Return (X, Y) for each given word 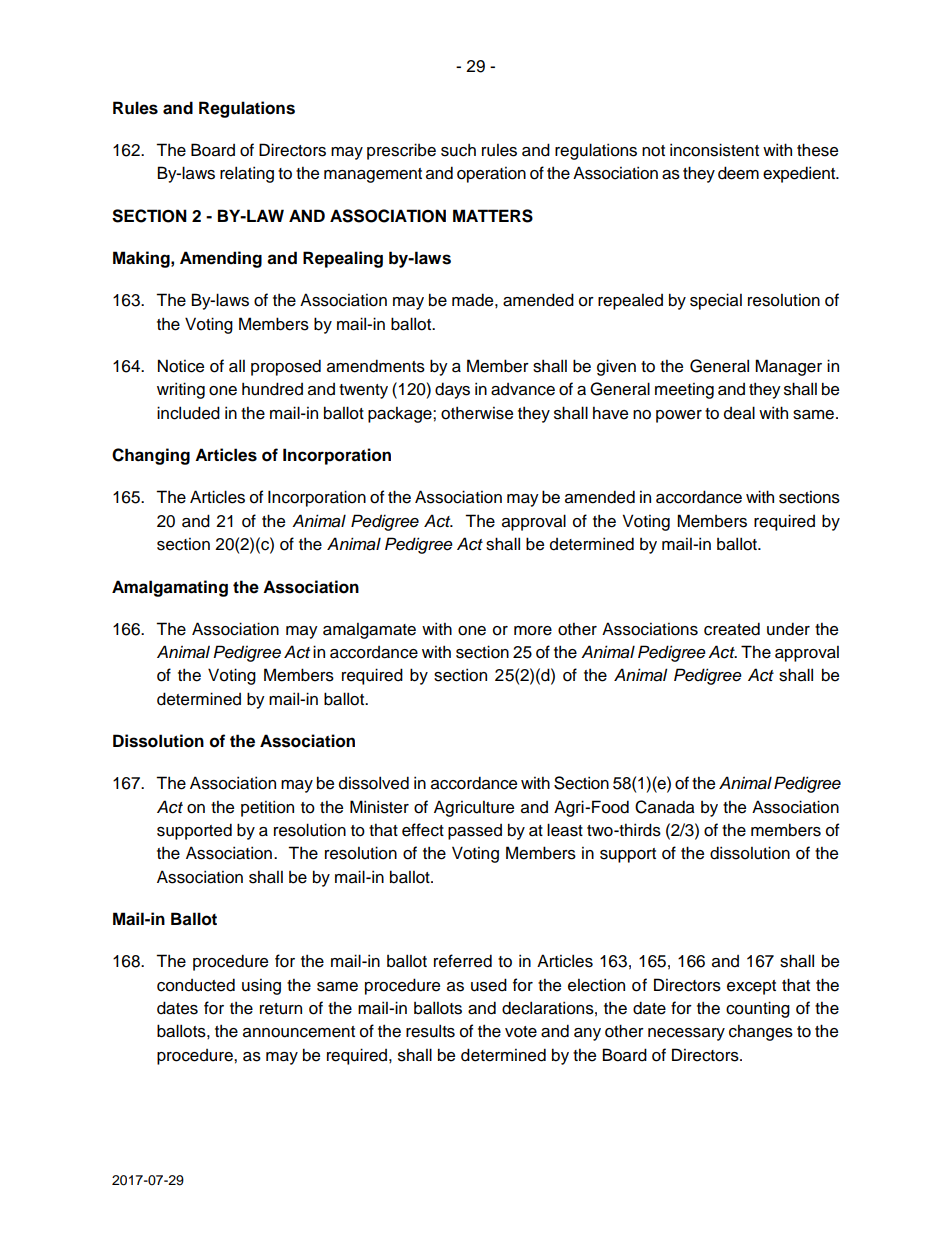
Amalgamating (170, 588)
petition (267, 808)
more (533, 631)
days (452, 390)
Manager (788, 367)
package (401, 415)
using (261, 987)
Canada (665, 807)
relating (247, 174)
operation (491, 175)
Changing (151, 456)
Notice (181, 366)
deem (738, 173)
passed (475, 832)
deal (739, 413)
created (732, 629)
